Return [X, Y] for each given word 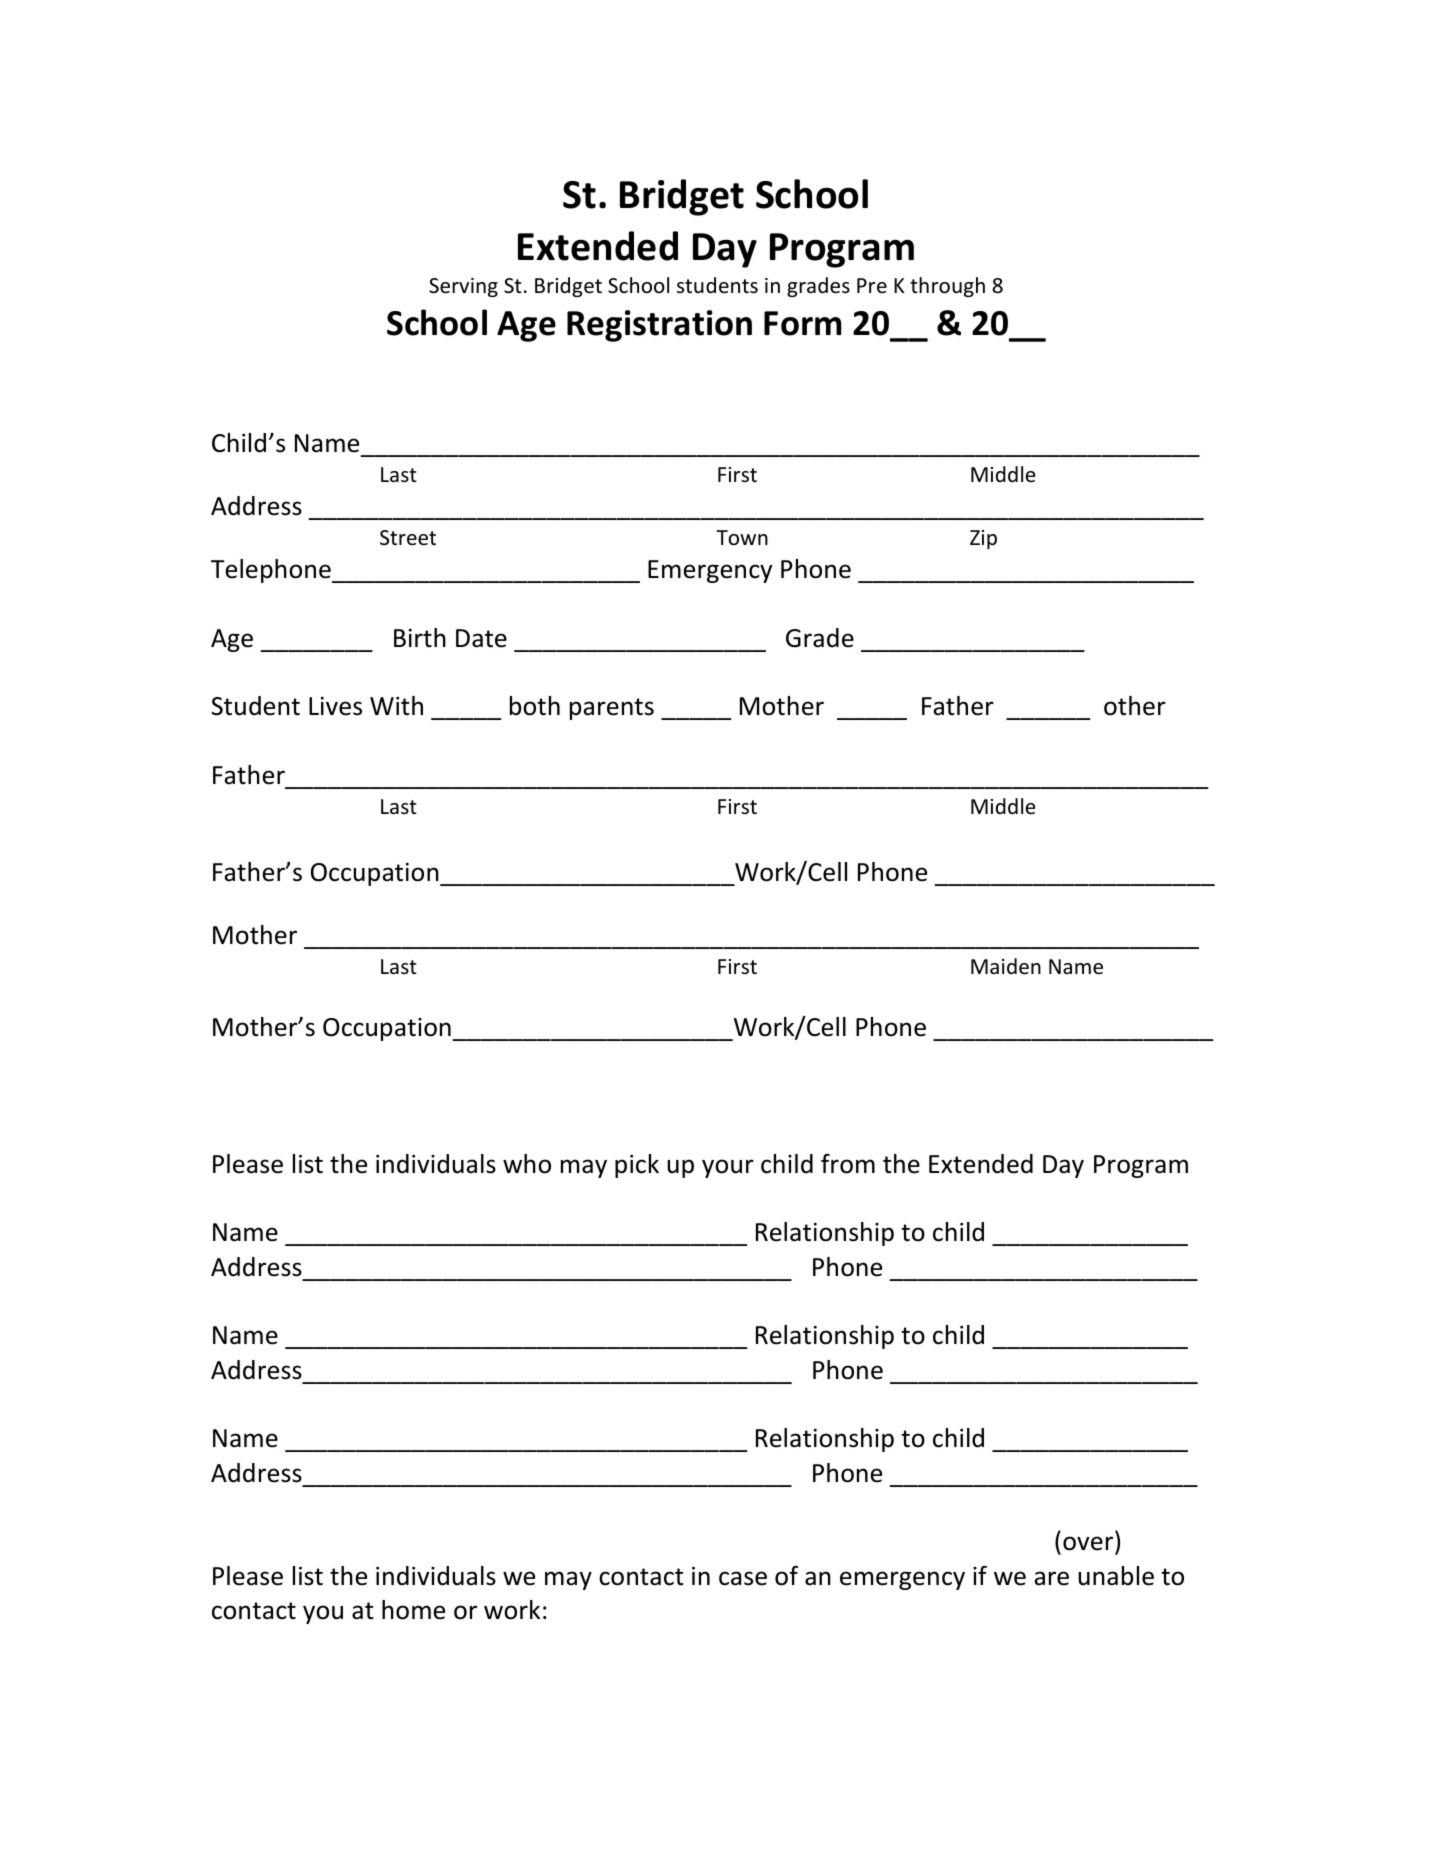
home [413, 1610]
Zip [983, 539]
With [396, 706]
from [848, 1163]
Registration [659, 326]
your [728, 1168]
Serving [463, 287]
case [743, 1578]
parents [612, 709]
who [527, 1164]
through [947, 287]
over [1089, 1545]
